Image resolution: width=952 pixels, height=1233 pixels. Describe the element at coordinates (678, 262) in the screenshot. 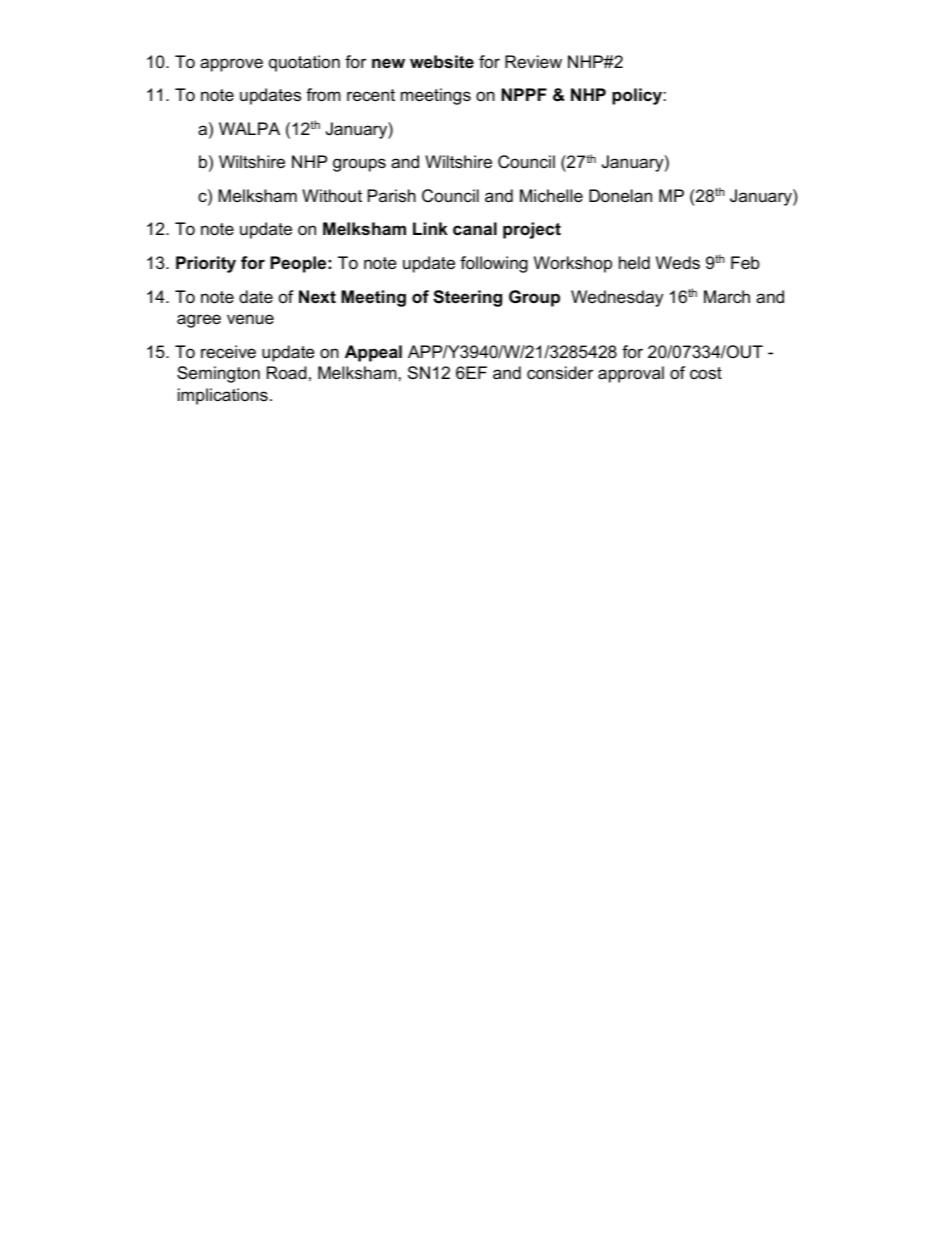

I see `Weds` at that location.
